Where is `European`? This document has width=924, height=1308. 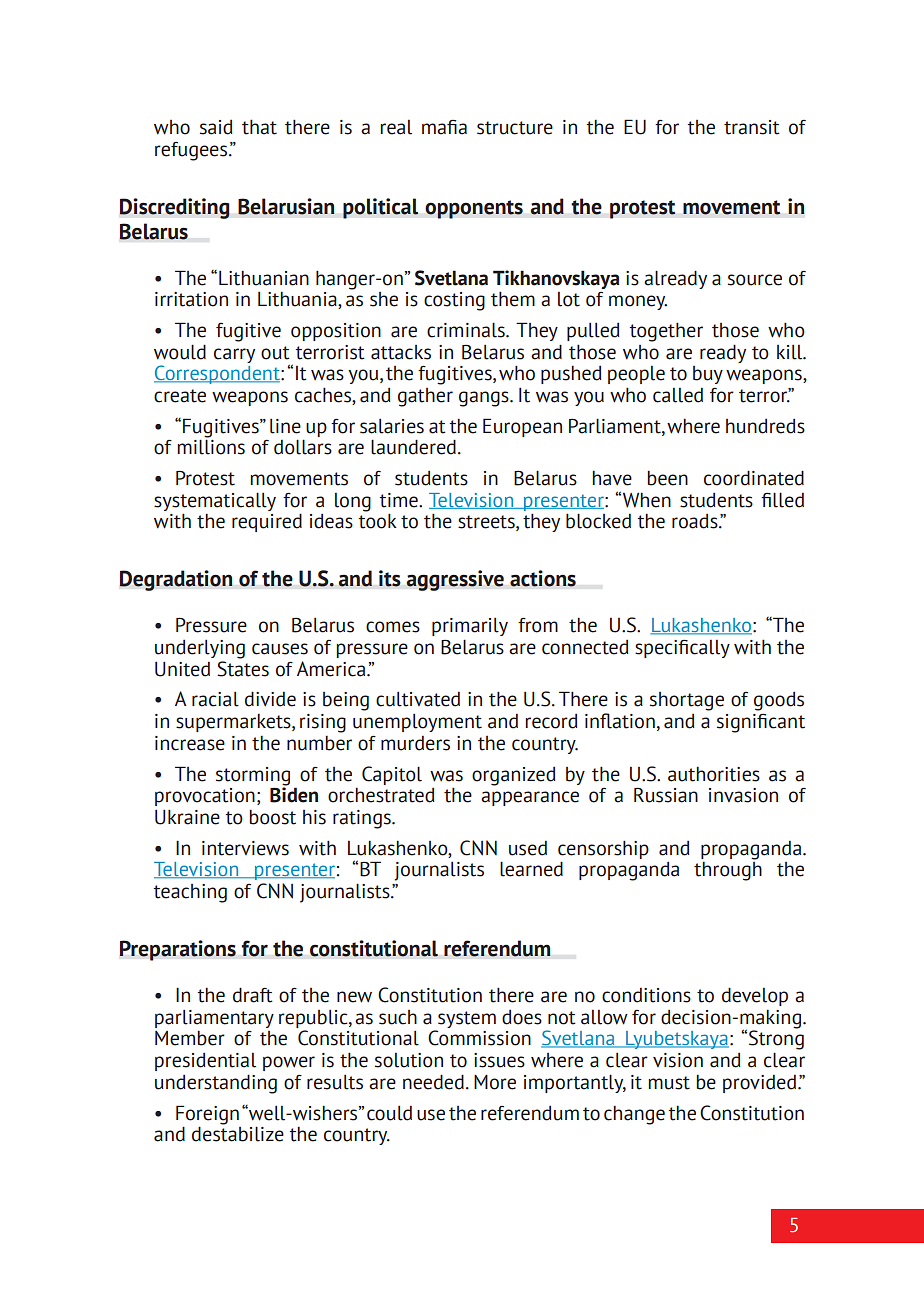 European is located at coordinates (522, 427).
